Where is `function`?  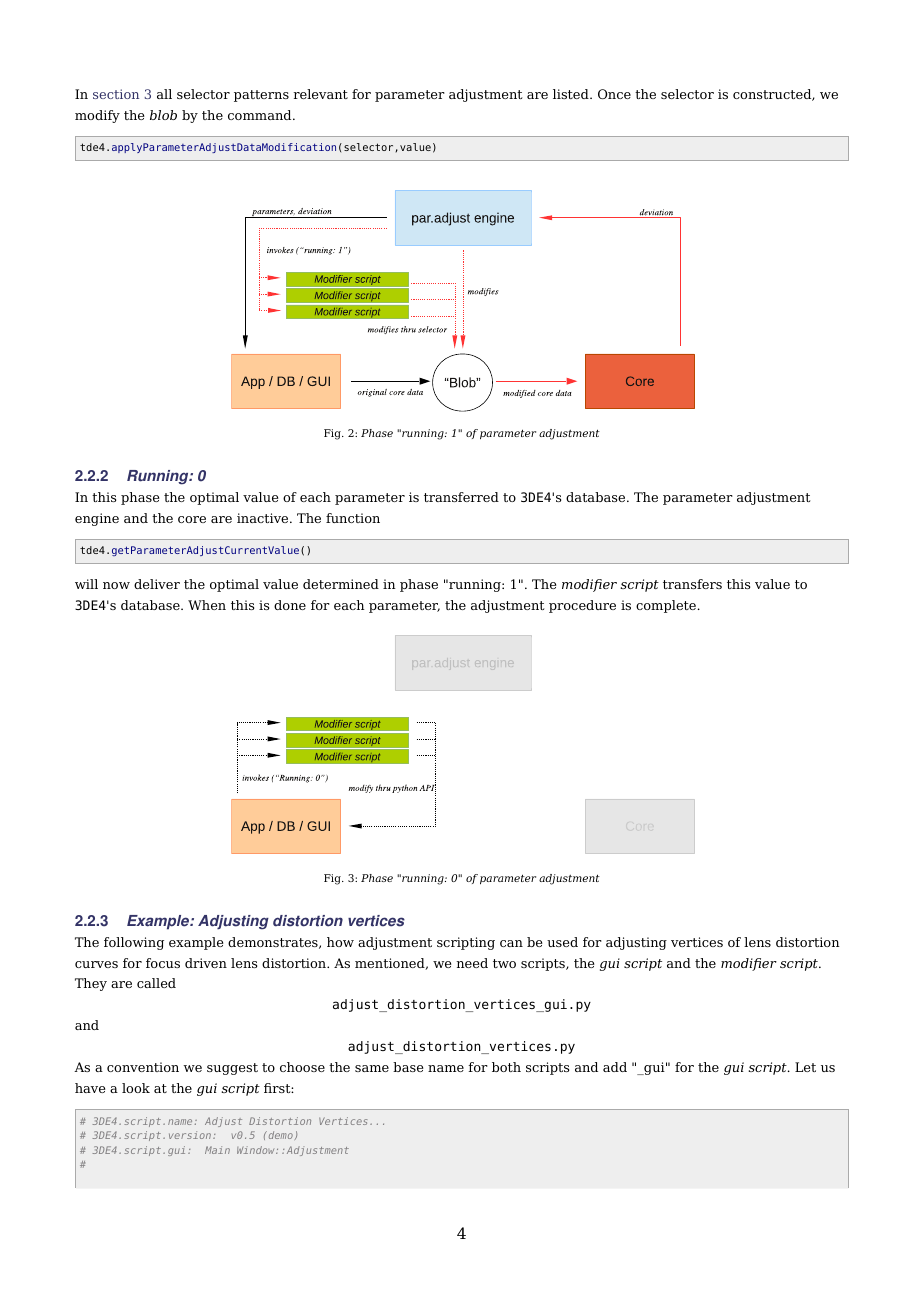
function is located at coordinates (353, 518).
